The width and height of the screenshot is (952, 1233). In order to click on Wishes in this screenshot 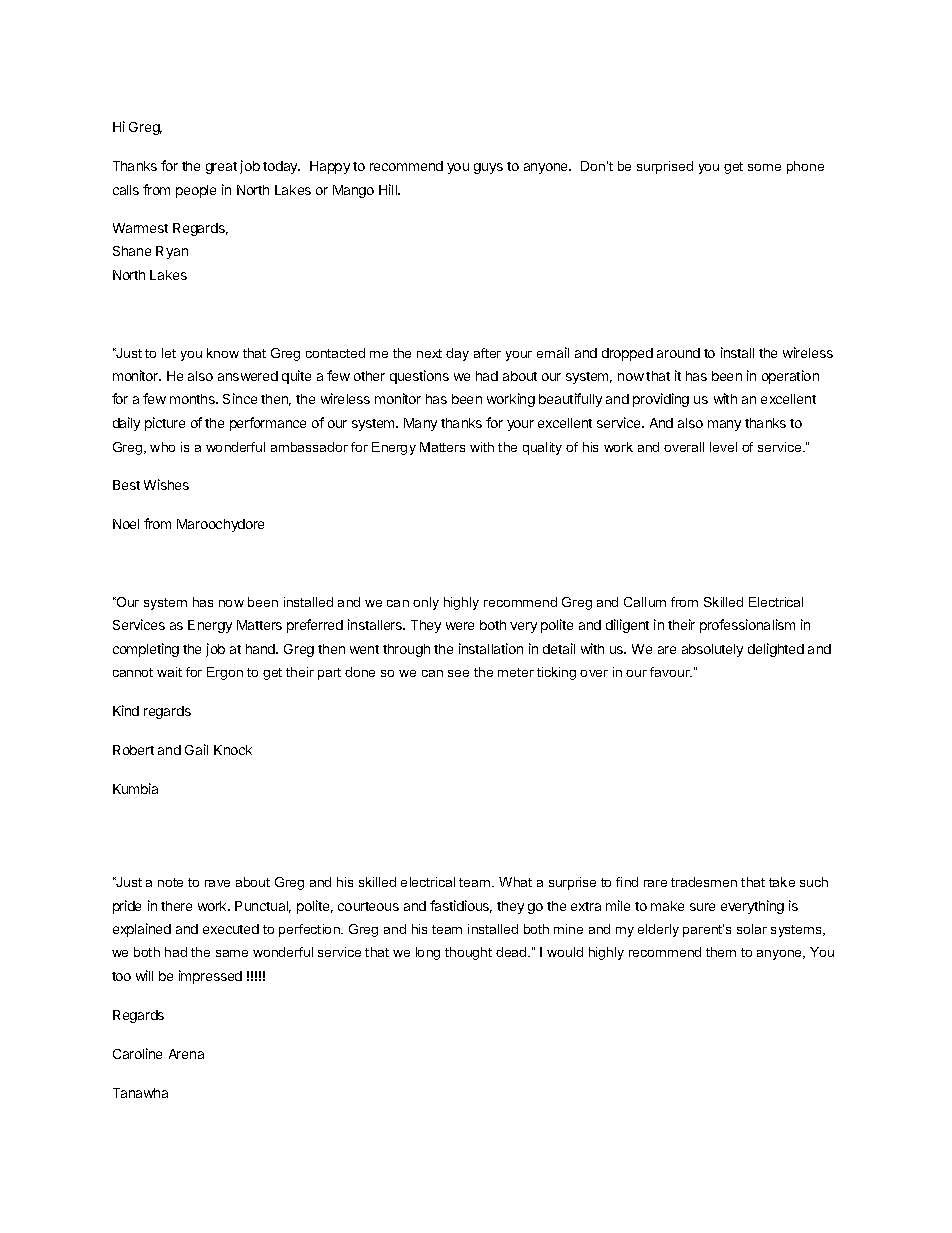, I will do `click(166, 484)`.
